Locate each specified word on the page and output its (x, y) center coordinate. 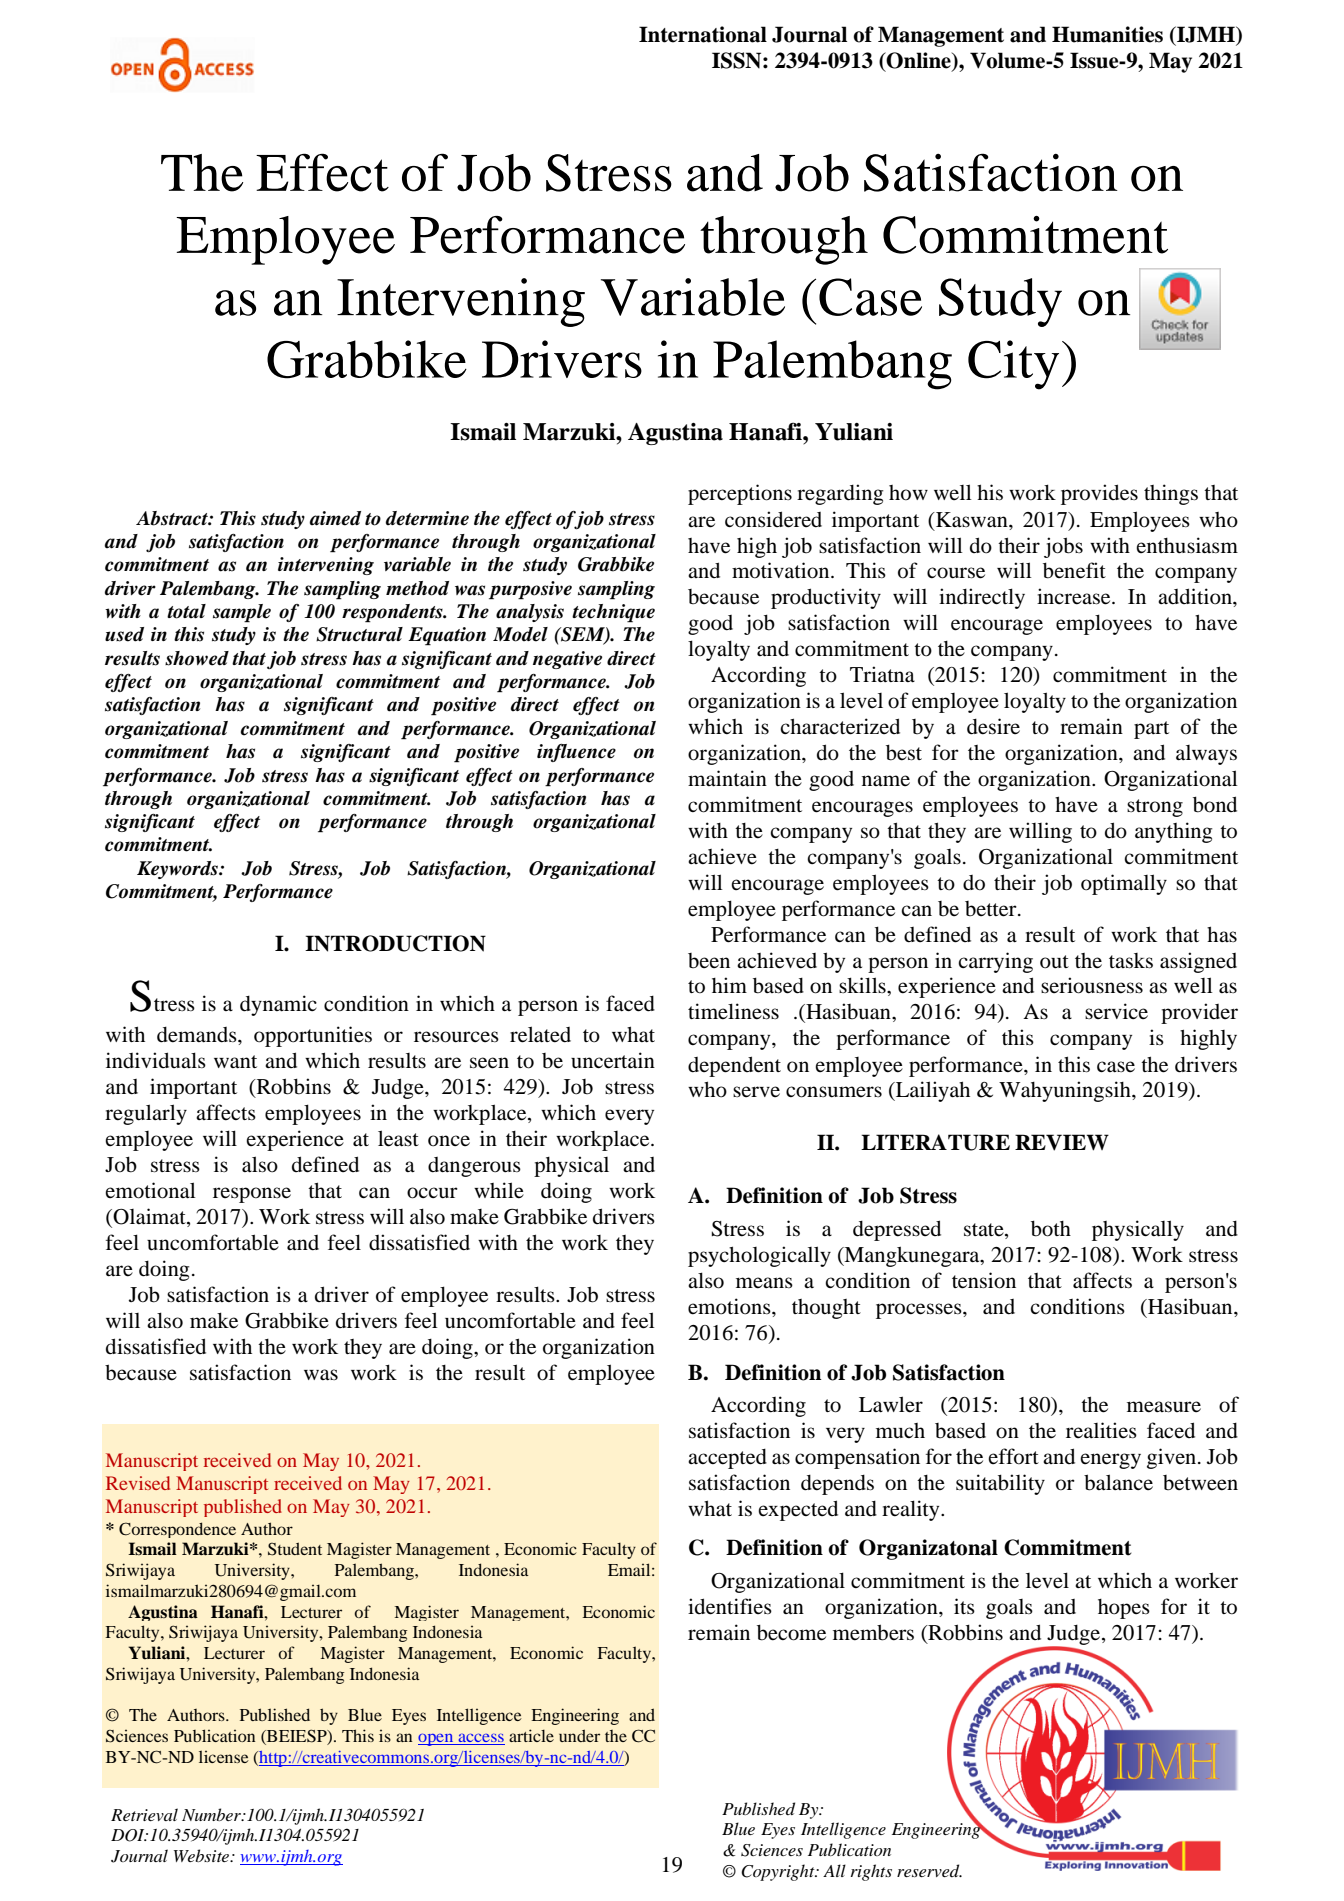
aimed (335, 518)
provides (1099, 494)
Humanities (1107, 34)
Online (919, 61)
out (1054, 962)
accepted (727, 1459)
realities (1101, 1430)
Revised (138, 1483)
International (703, 34)
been (709, 961)
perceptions (740, 494)
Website (203, 1855)
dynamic (278, 1005)
